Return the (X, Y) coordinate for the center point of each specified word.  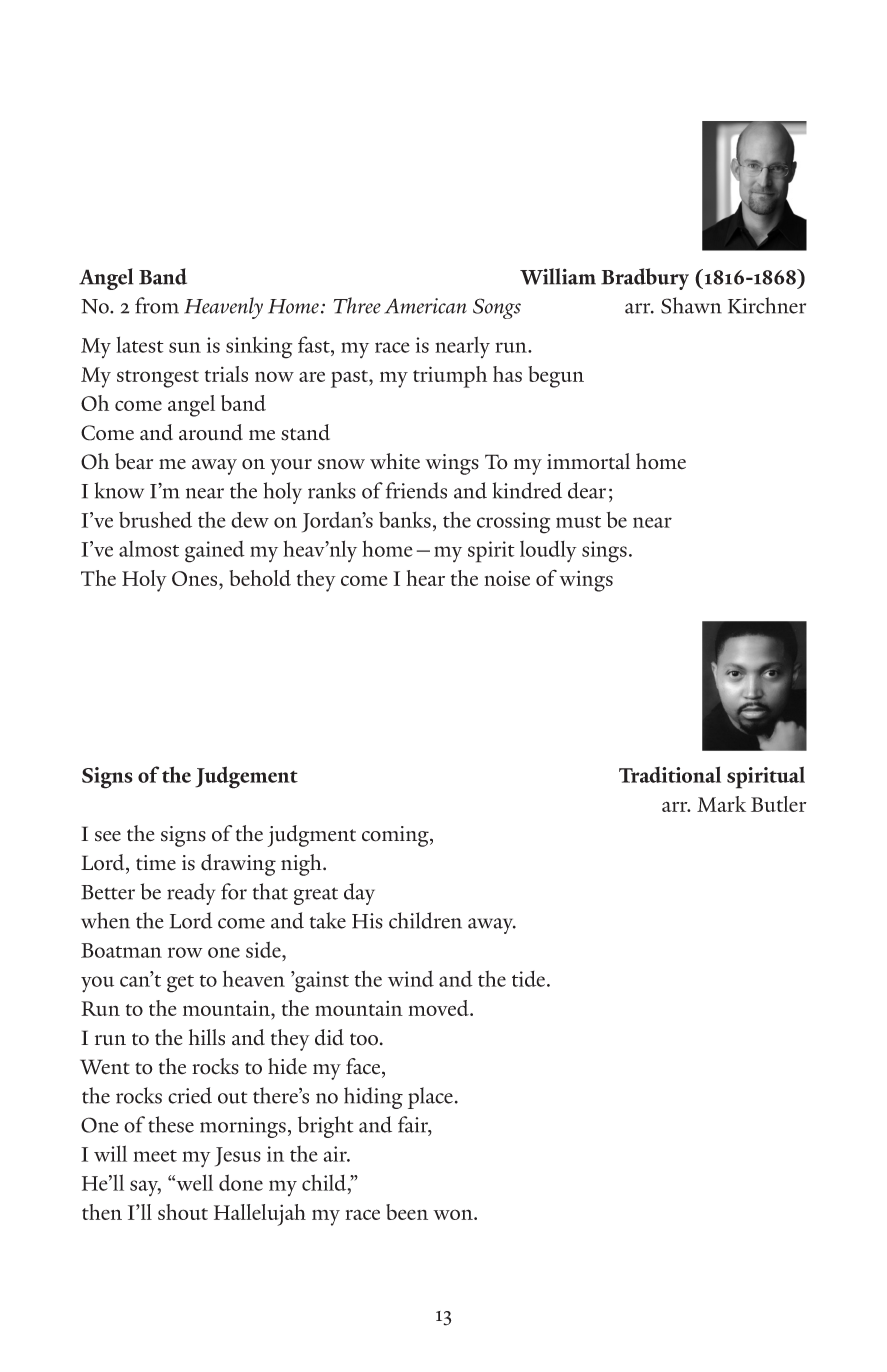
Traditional (670, 774)
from (157, 305)
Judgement (246, 777)
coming (396, 836)
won (454, 1214)
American (425, 306)
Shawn (691, 305)
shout (183, 1212)
